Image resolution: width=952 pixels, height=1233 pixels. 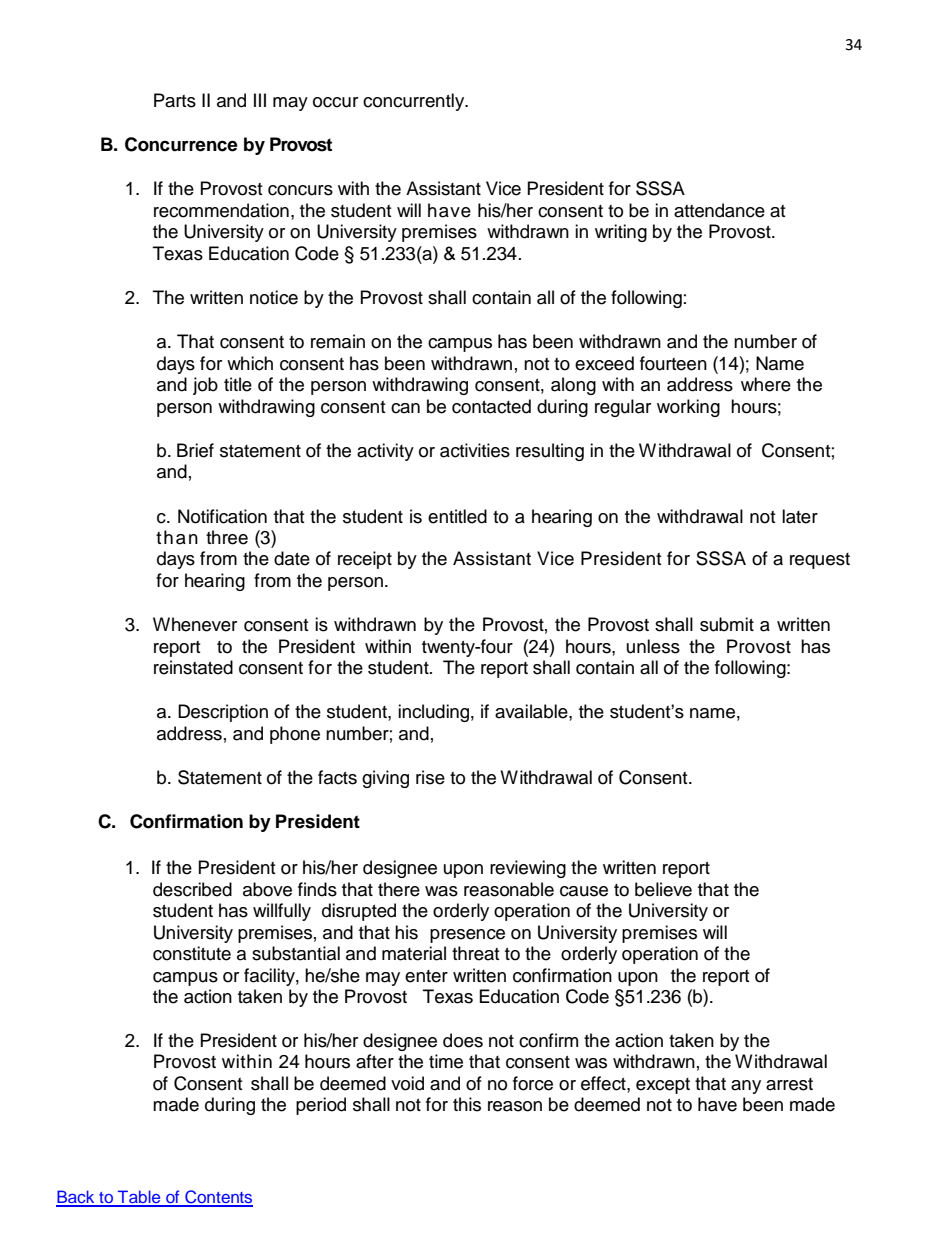 I want to click on attendance, so click(x=719, y=210).
